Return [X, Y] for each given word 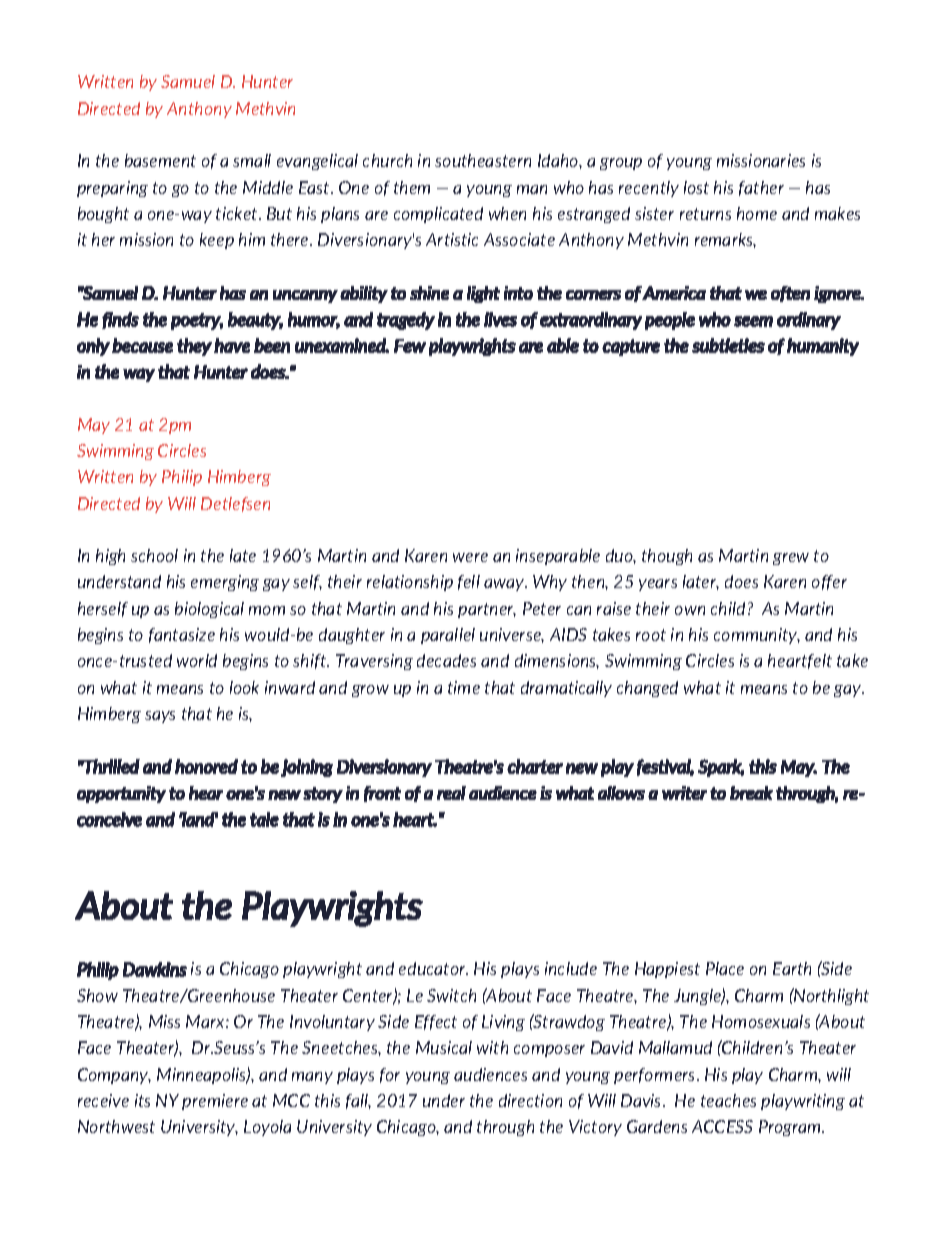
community [757, 636]
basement [160, 160]
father [761, 188]
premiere [215, 1102]
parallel [448, 636]
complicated [438, 215]
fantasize [182, 635]
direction [530, 1100]
